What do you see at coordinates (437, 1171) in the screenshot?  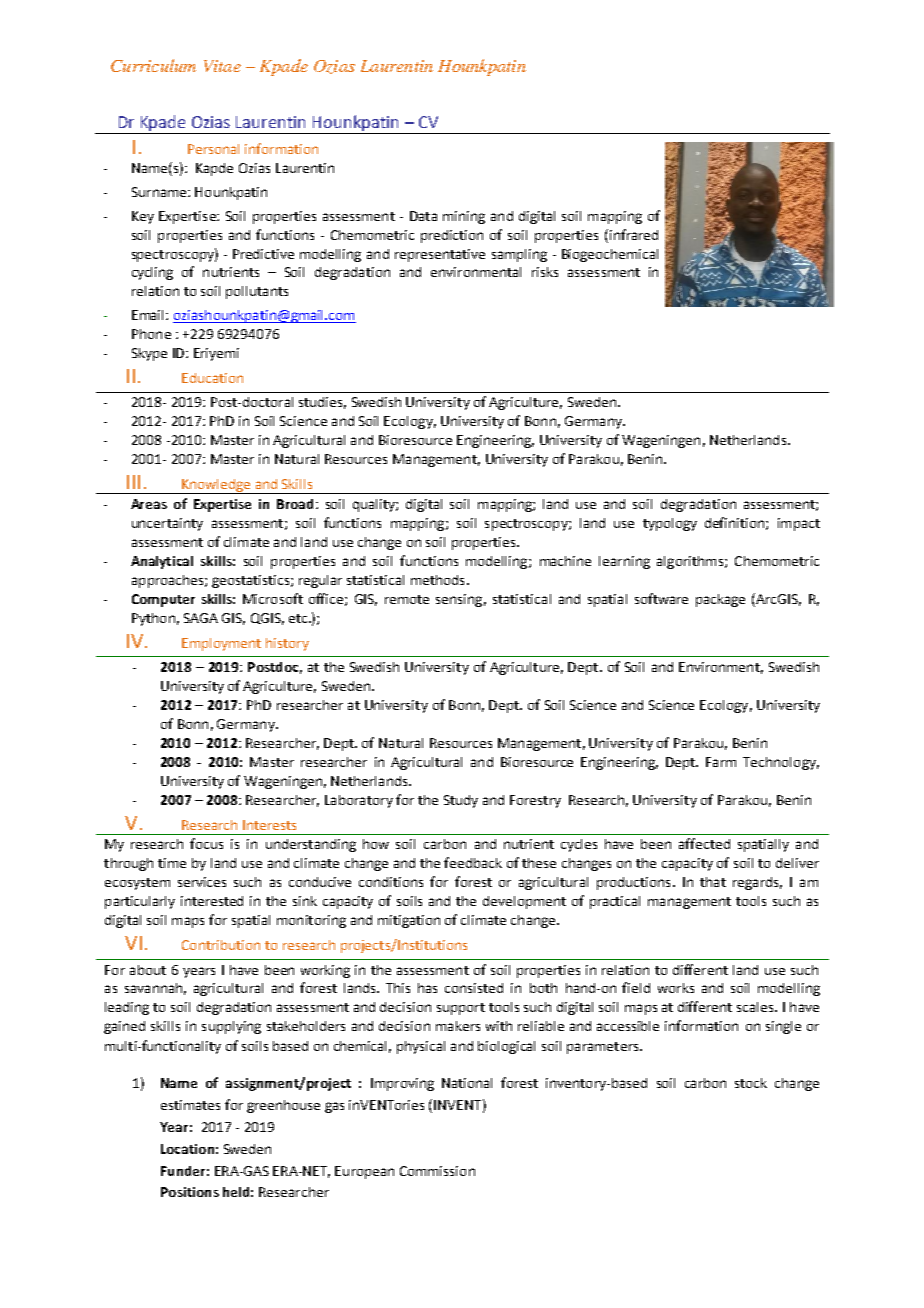 I see `Commission` at bounding box center [437, 1171].
